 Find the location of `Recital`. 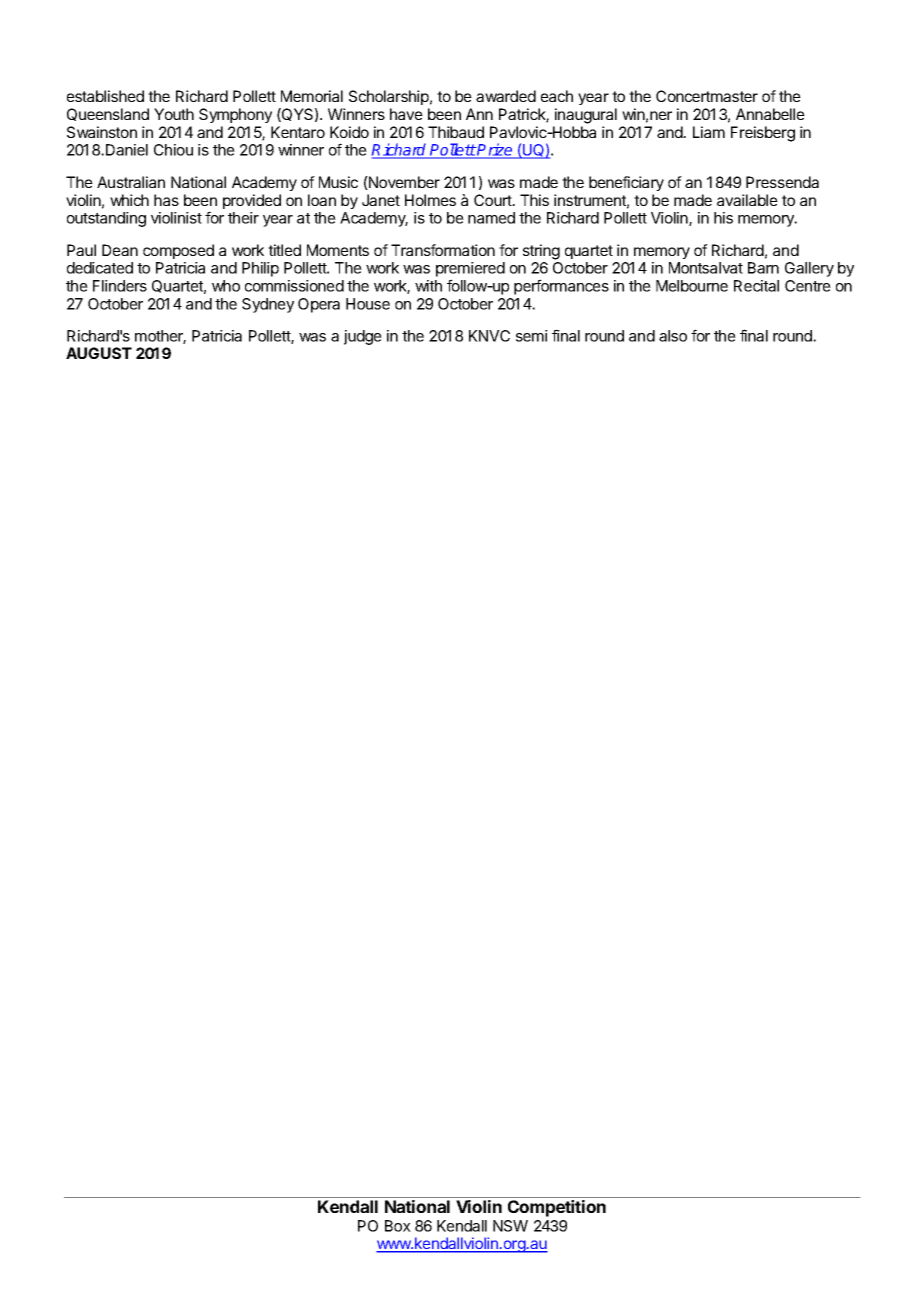

Recital is located at coordinates (756, 286).
